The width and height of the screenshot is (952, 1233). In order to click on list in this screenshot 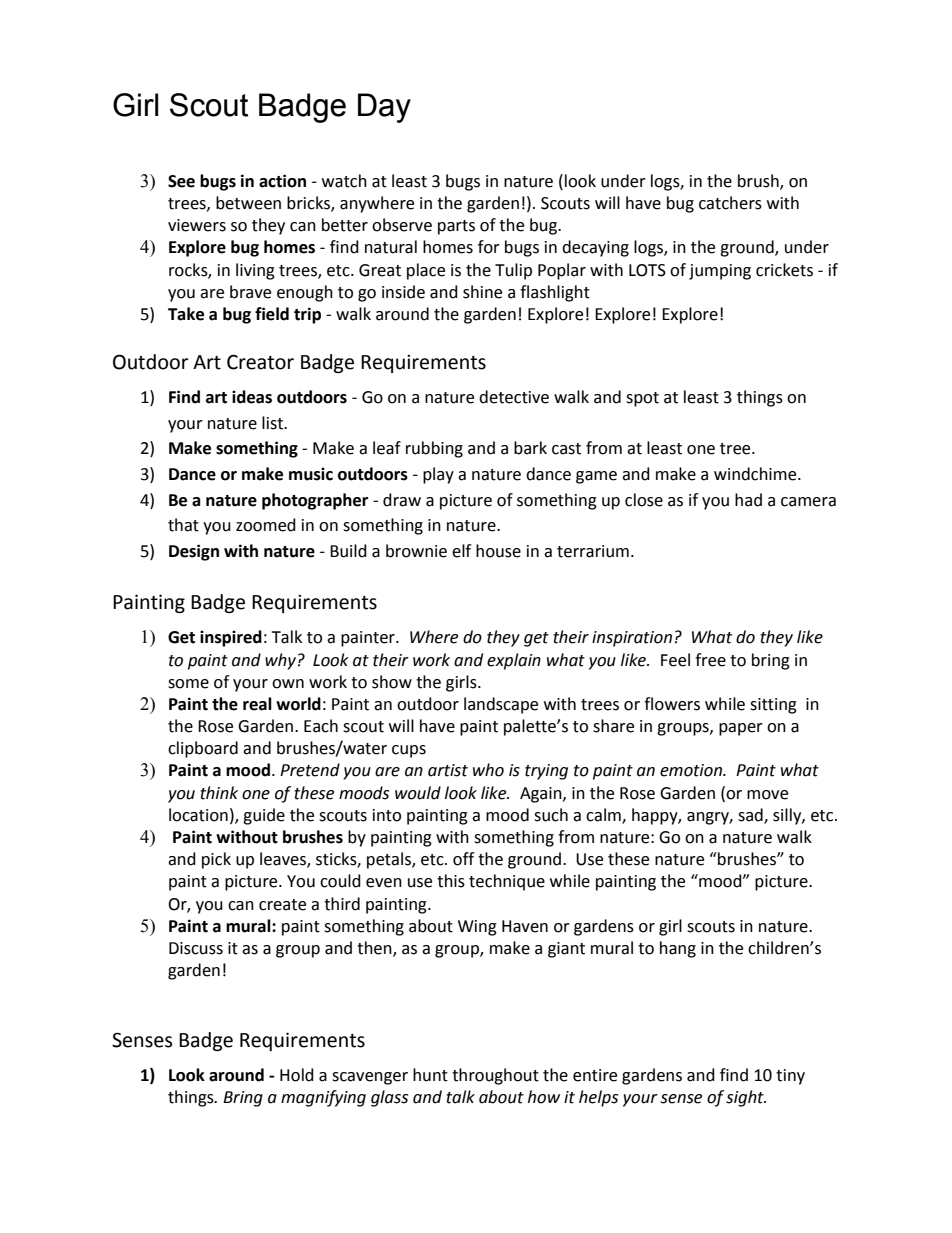, I will do `click(274, 423)`.
